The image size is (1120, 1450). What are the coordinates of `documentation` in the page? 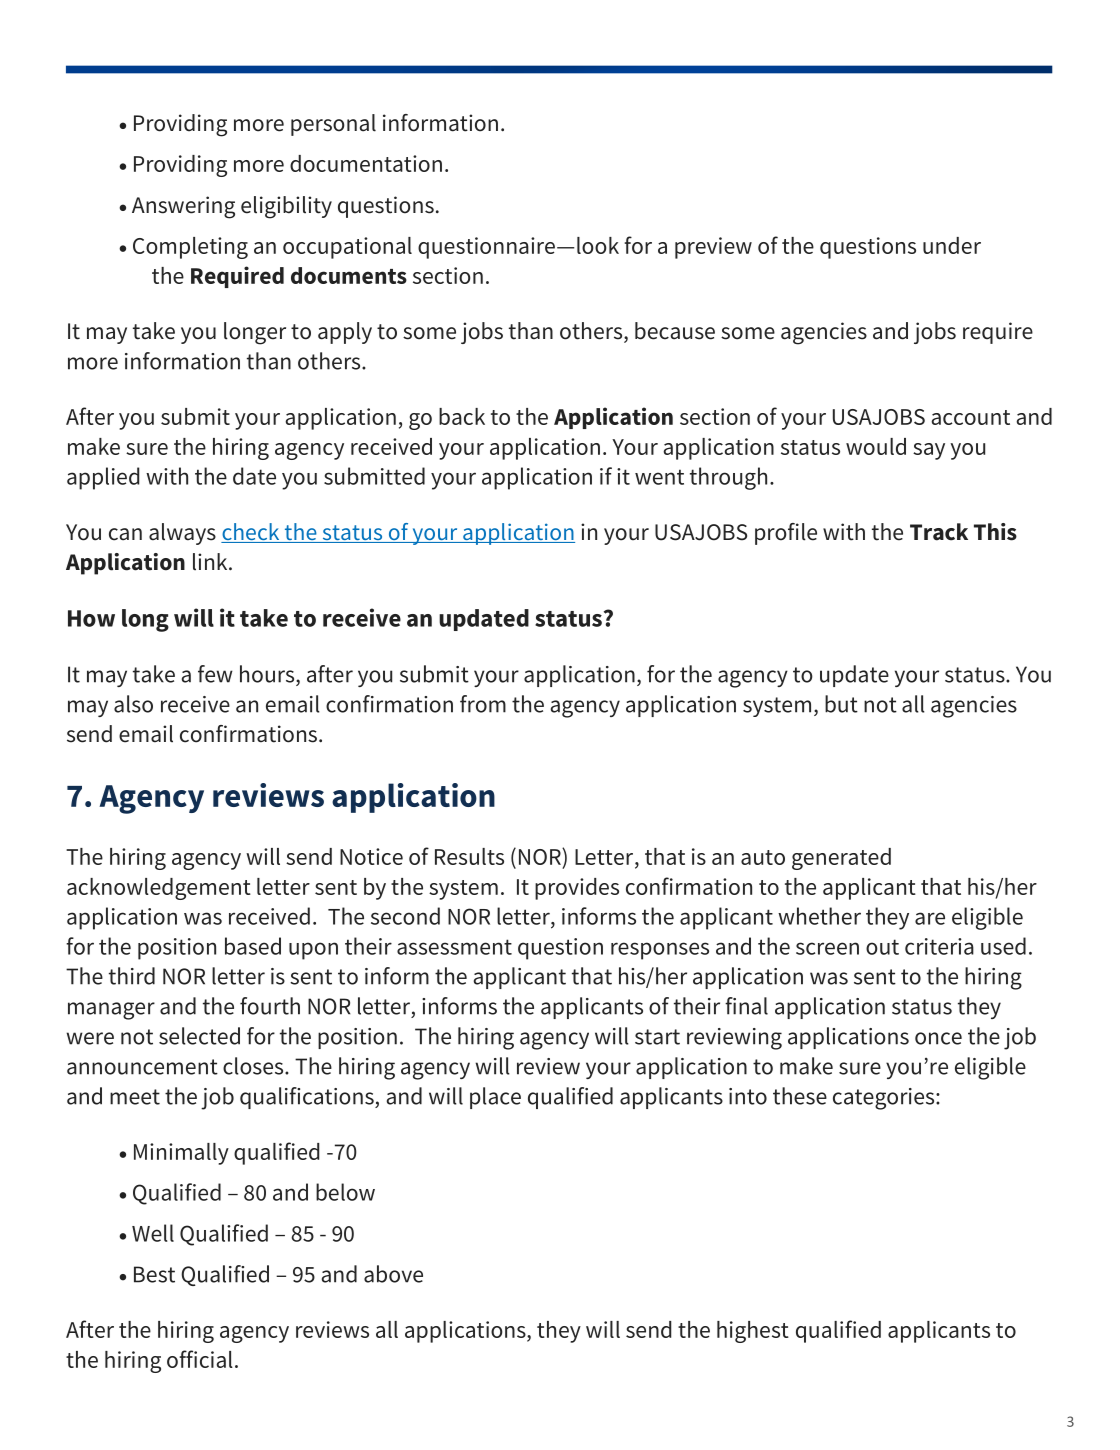 It's located at (366, 163).
